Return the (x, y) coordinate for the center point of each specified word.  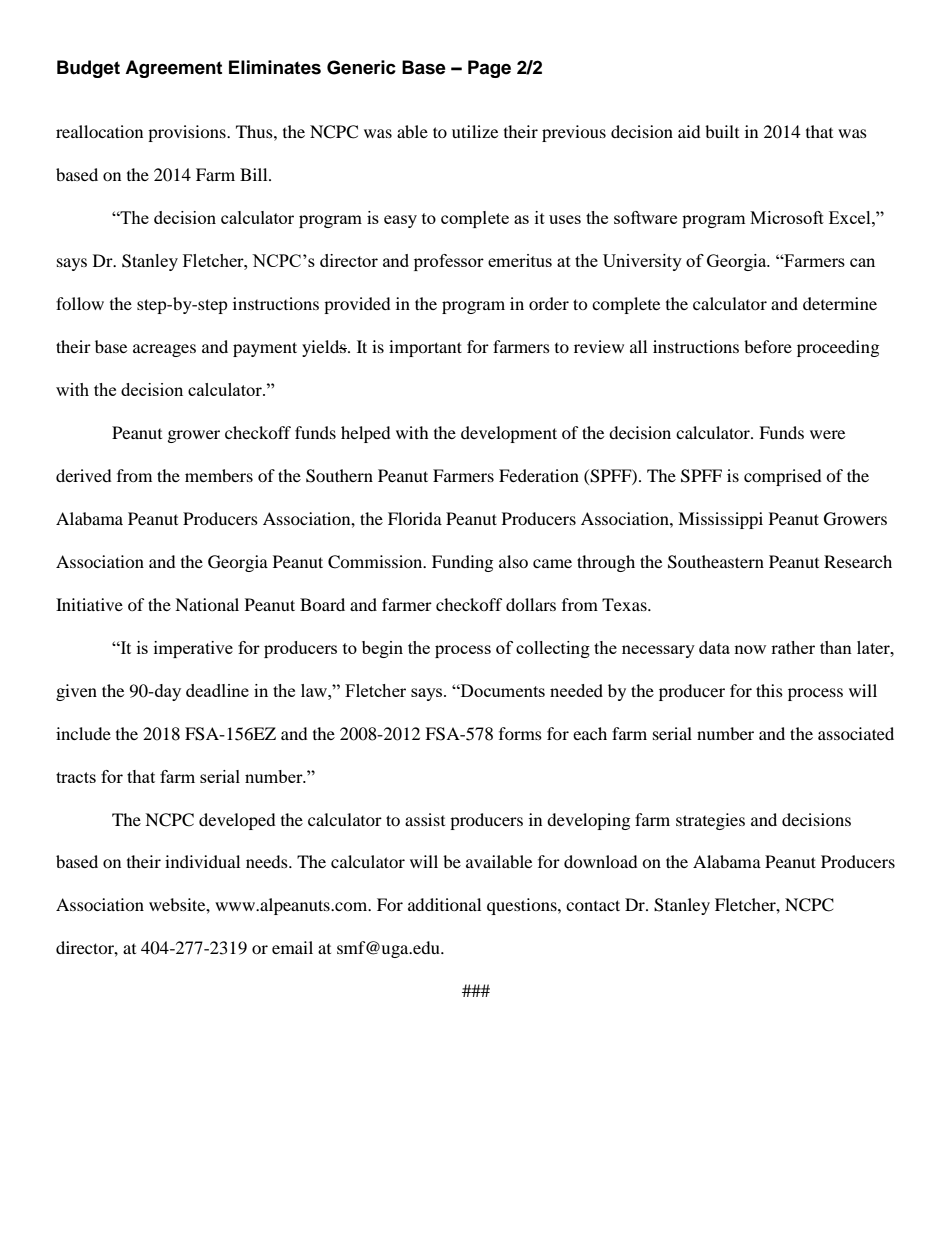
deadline (217, 690)
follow (80, 303)
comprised (783, 477)
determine (840, 303)
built (722, 131)
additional (444, 904)
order (549, 303)
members (219, 475)
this (769, 690)
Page (489, 69)
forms (520, 733)
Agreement (173, 69)
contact (593, 905)
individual (202, 861)
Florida (415, 518)
